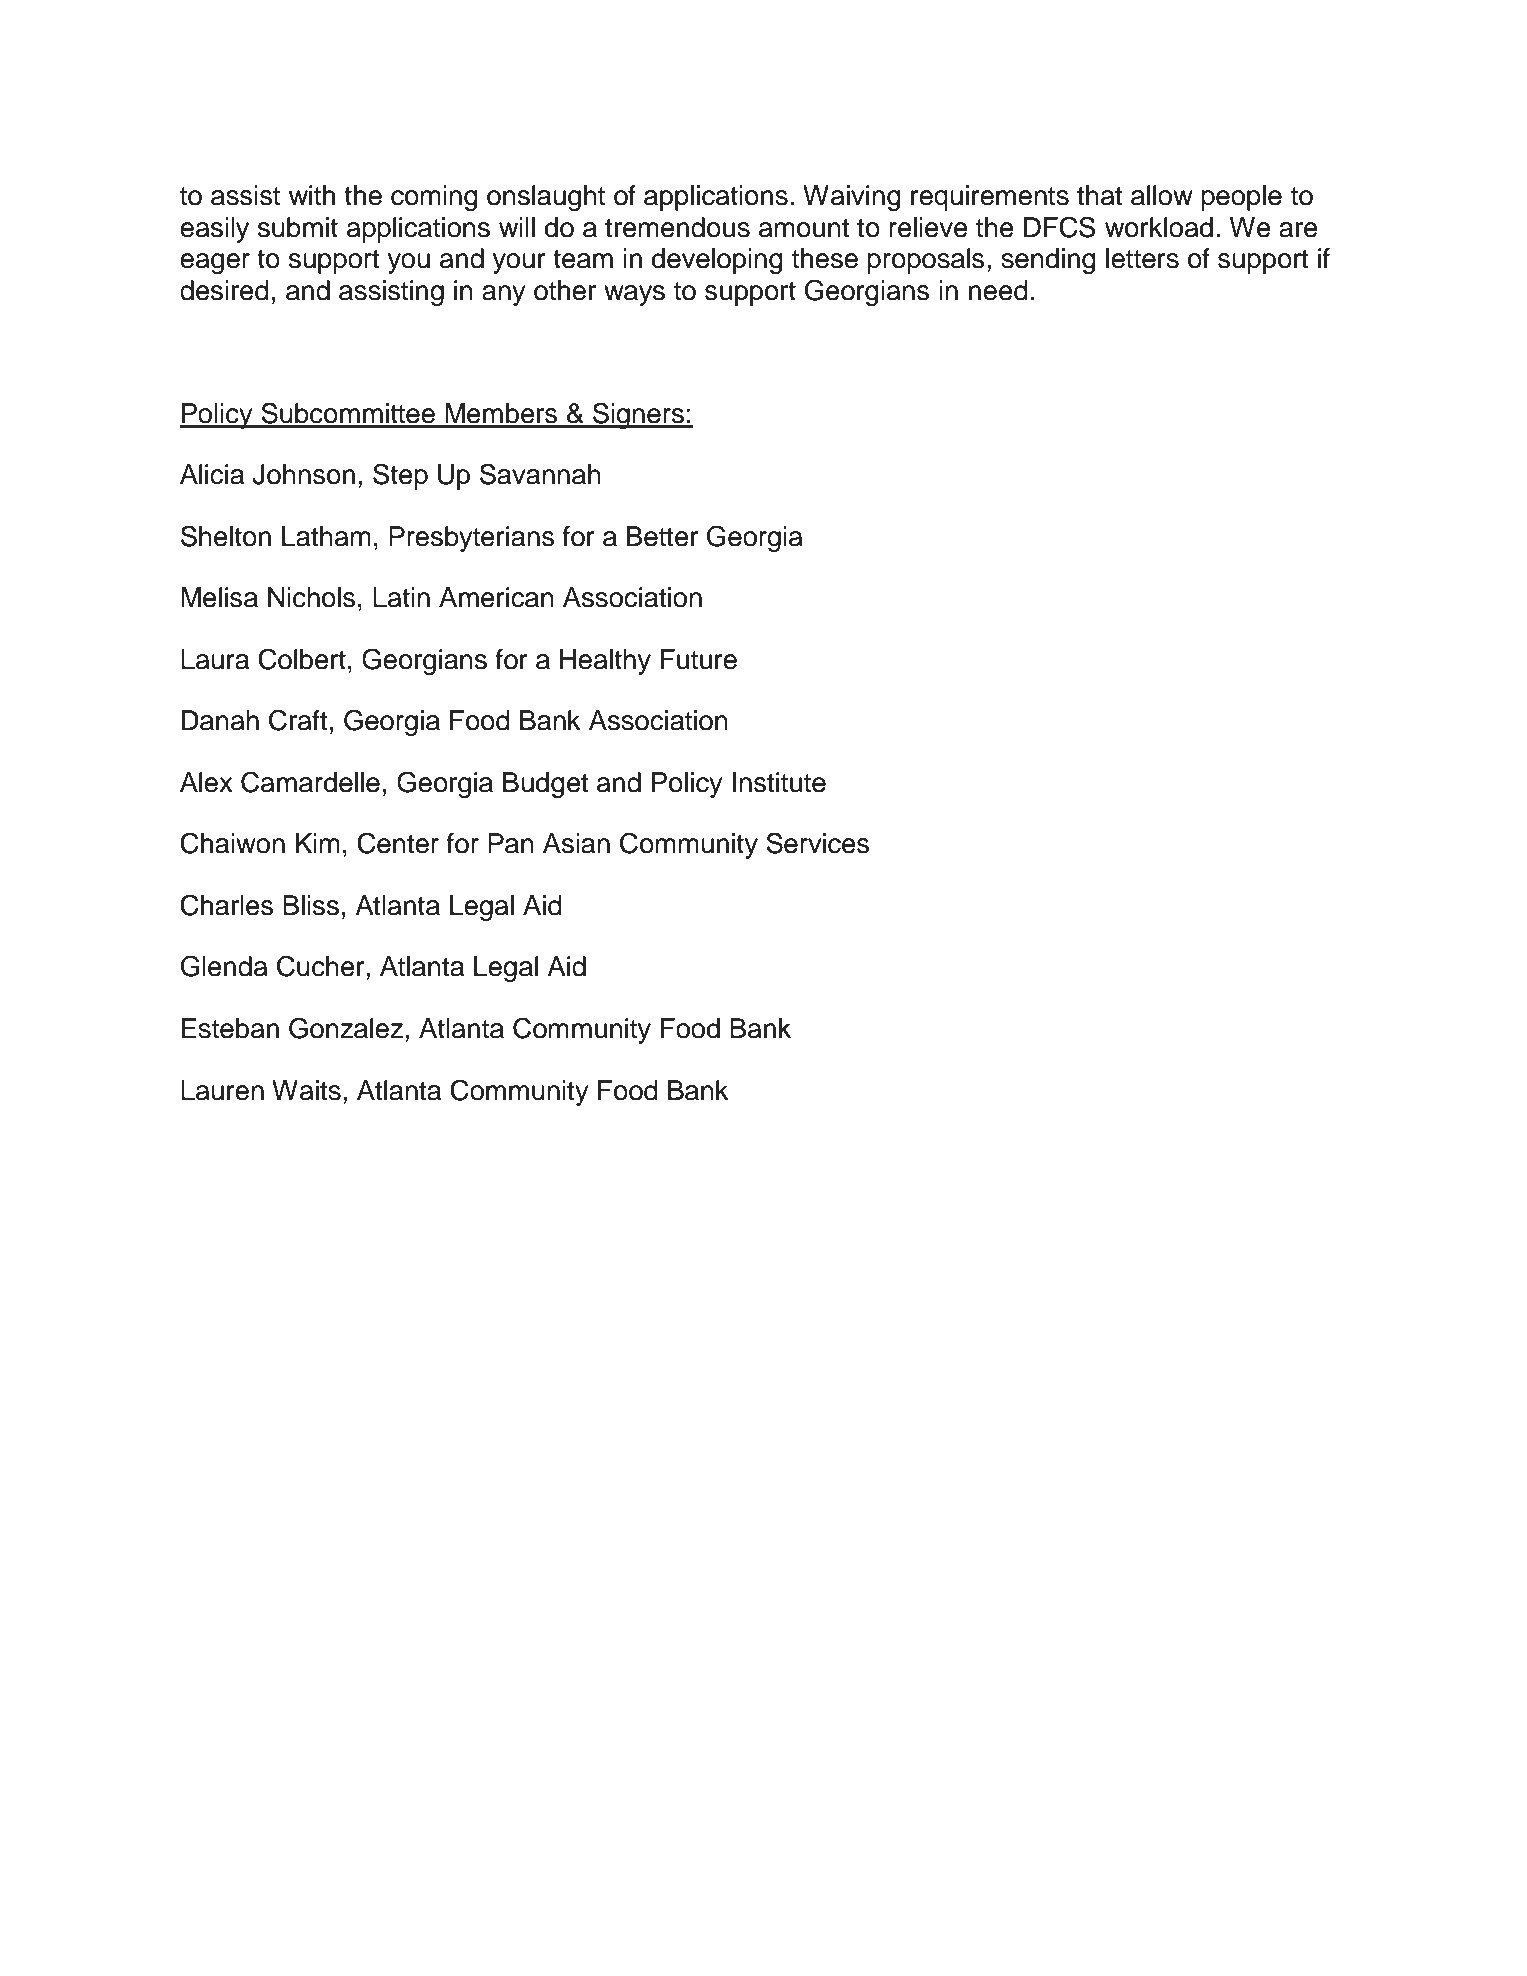  What do you see at coordinates (306, 1090) in the image?
I see `Waits` at bounding box center [306, 1090].
